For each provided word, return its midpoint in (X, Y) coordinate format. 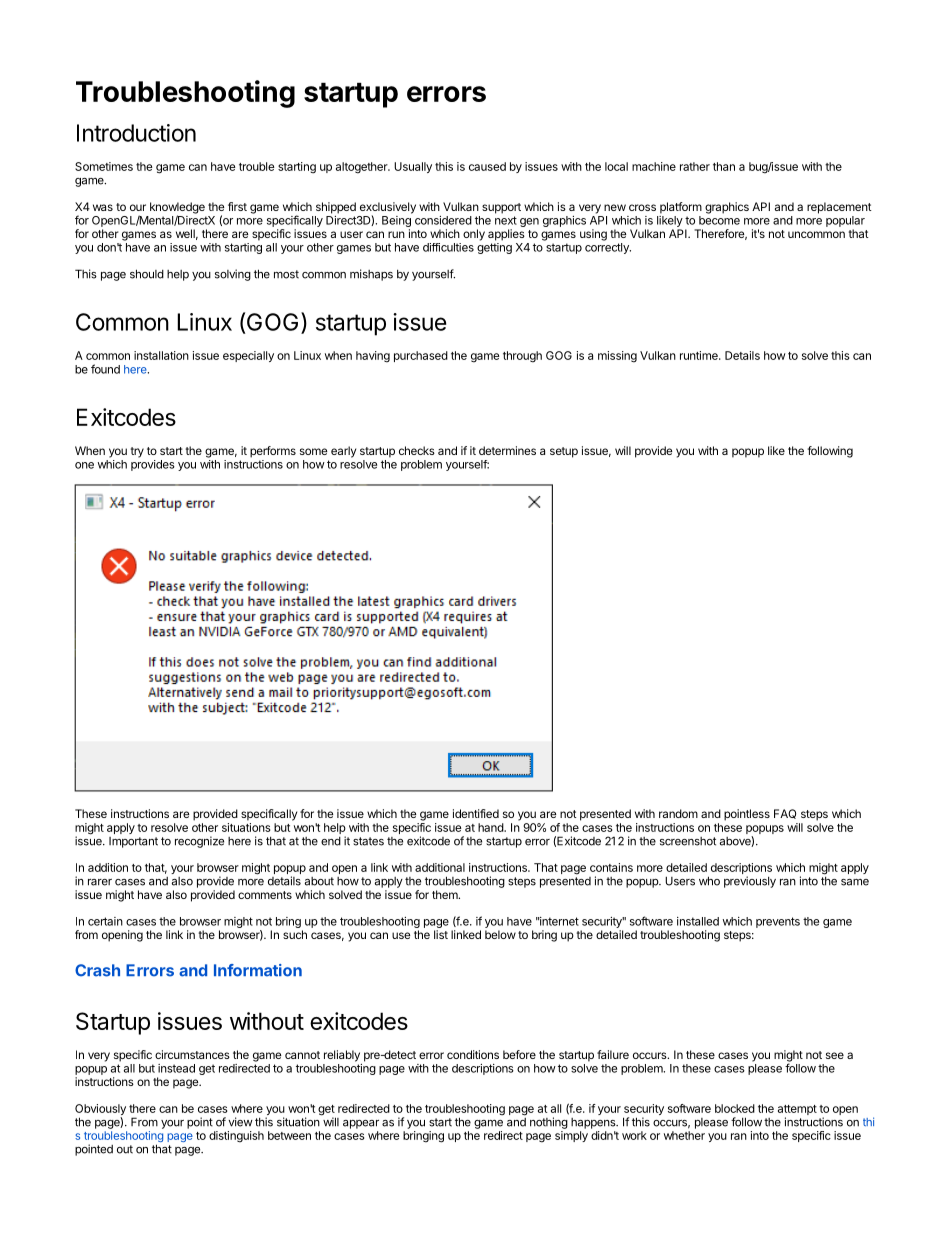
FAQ (785, 814)
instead (176, 1068)
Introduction (136, 133)
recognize (199, 842)
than (724, 166)
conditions (473, 1054)
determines (507, 450)
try (137, 452)
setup (564, 452)
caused (487, 166)
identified (476, 813)
